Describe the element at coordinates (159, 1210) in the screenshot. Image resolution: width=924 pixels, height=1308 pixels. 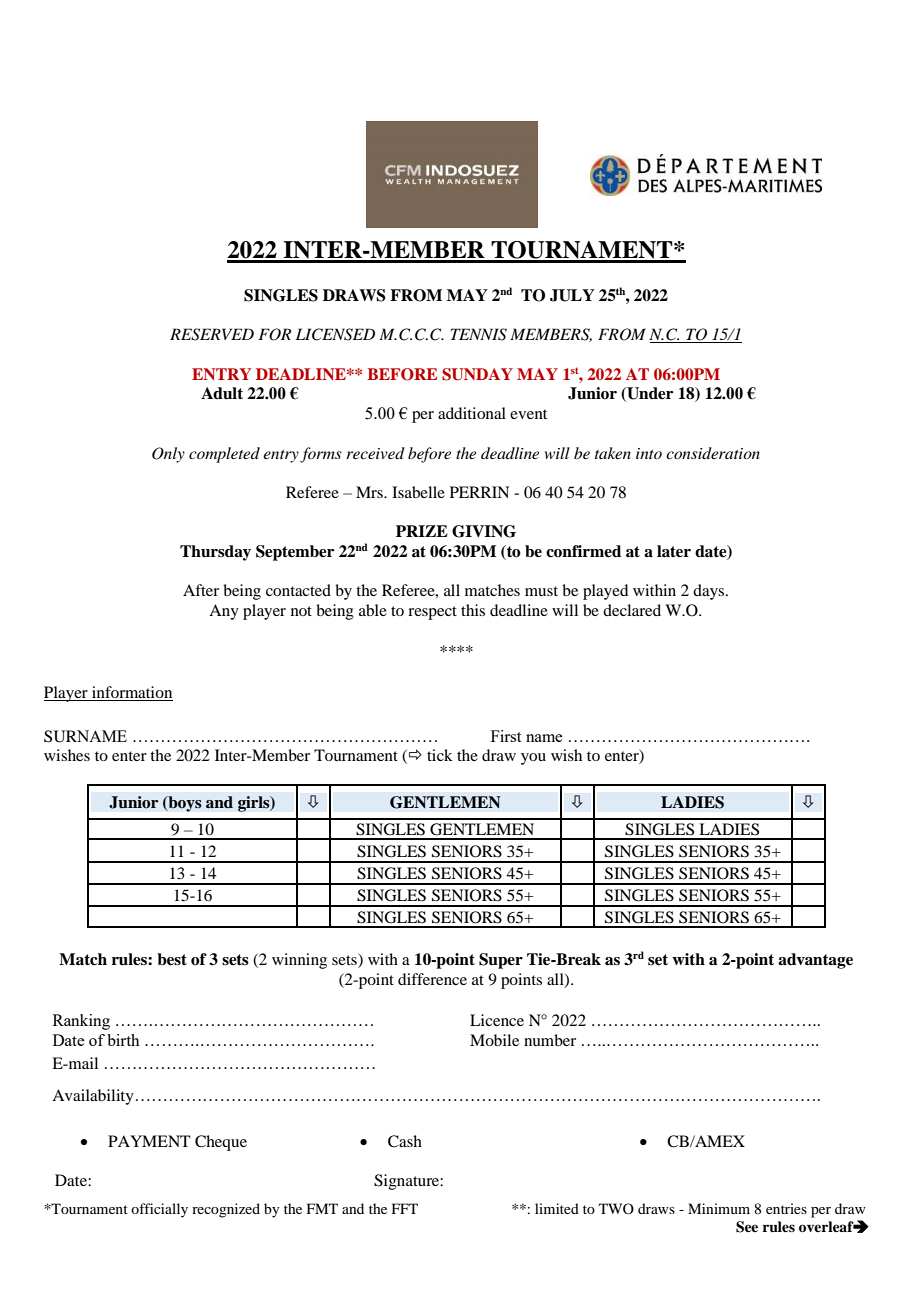
I see `officially` at that location.
